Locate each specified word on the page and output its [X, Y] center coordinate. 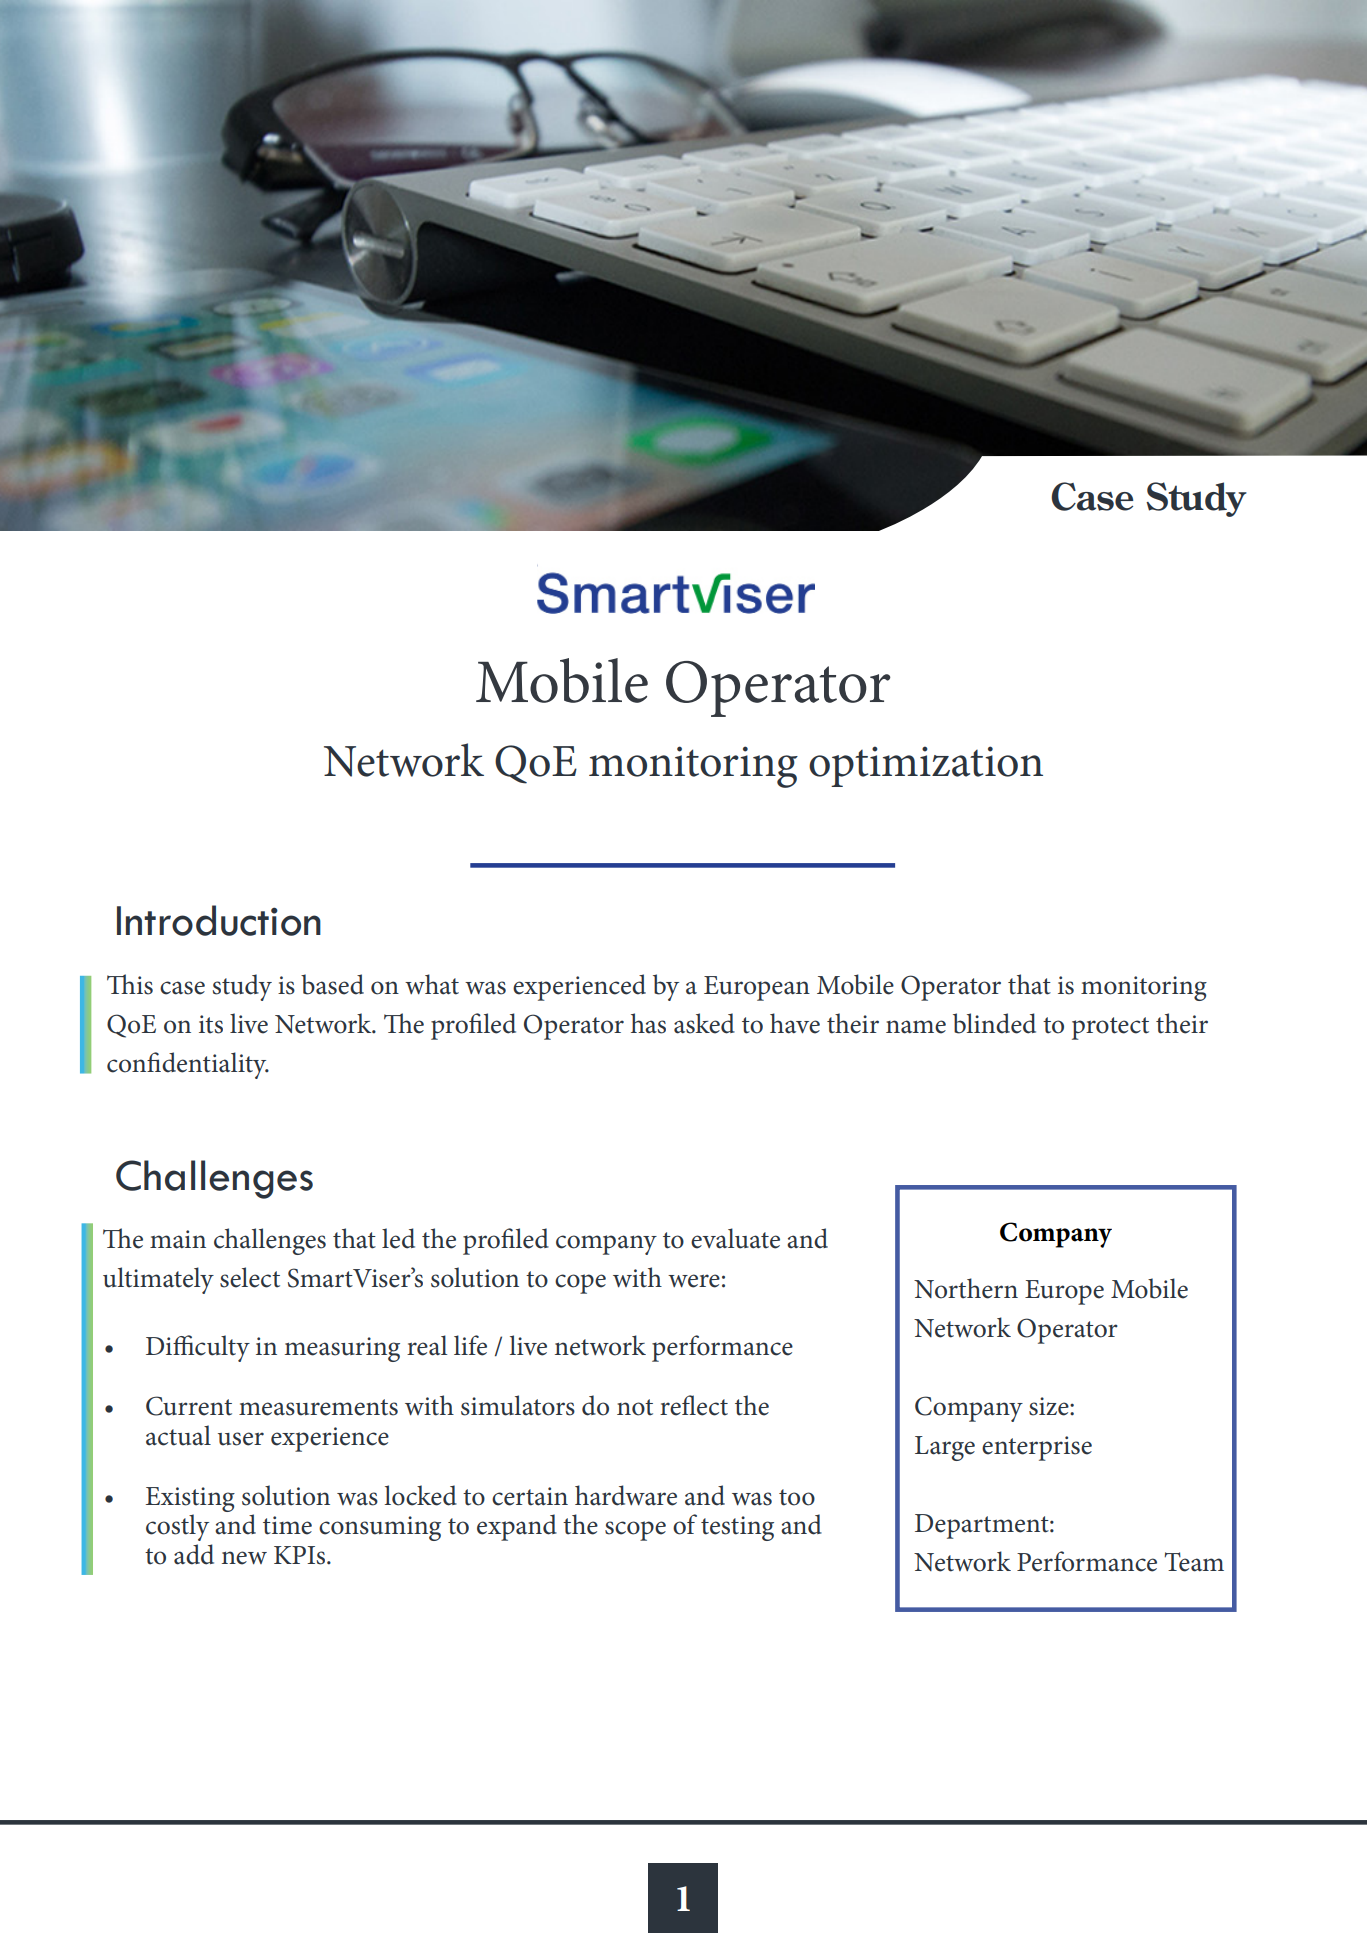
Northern [966, 1288]
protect [1110, 1028]
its [211, 1024]
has [648, 1023]
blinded [994, 1023]
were [694, 1281]
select [250, 1277]
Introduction [219, 920]
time [287, 1525]
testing [737, 1528]
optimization [926, 766]
